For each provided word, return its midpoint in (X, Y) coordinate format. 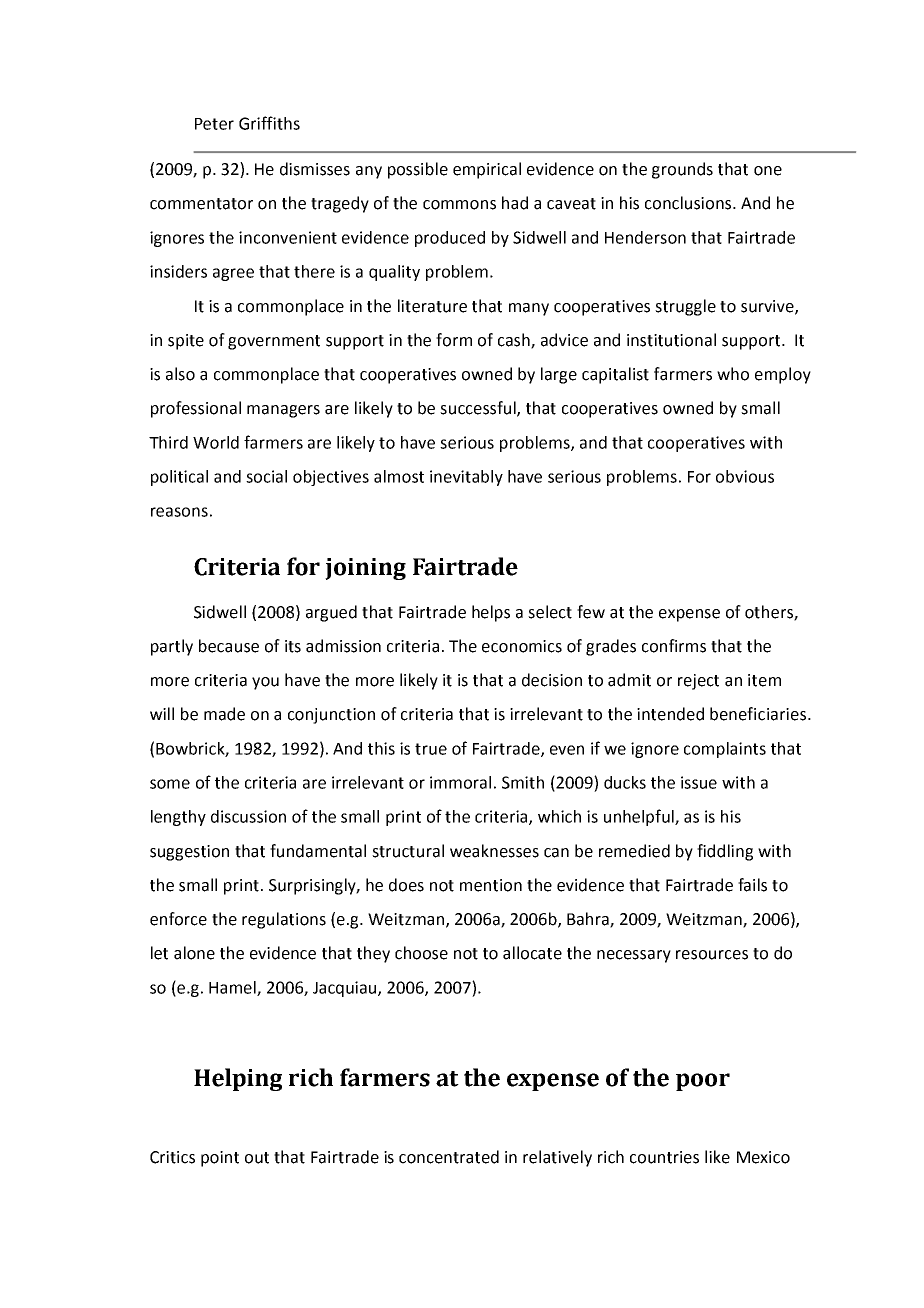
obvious (745, 476)
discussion (248, 816)
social (266, 476)
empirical (487, 170)
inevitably (466, 478)
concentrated (449, 1157)
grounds (682, 170)
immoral (460, 782)
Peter (214, 124)
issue (699, 782)
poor (703, 1082)
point (220, 1159)
